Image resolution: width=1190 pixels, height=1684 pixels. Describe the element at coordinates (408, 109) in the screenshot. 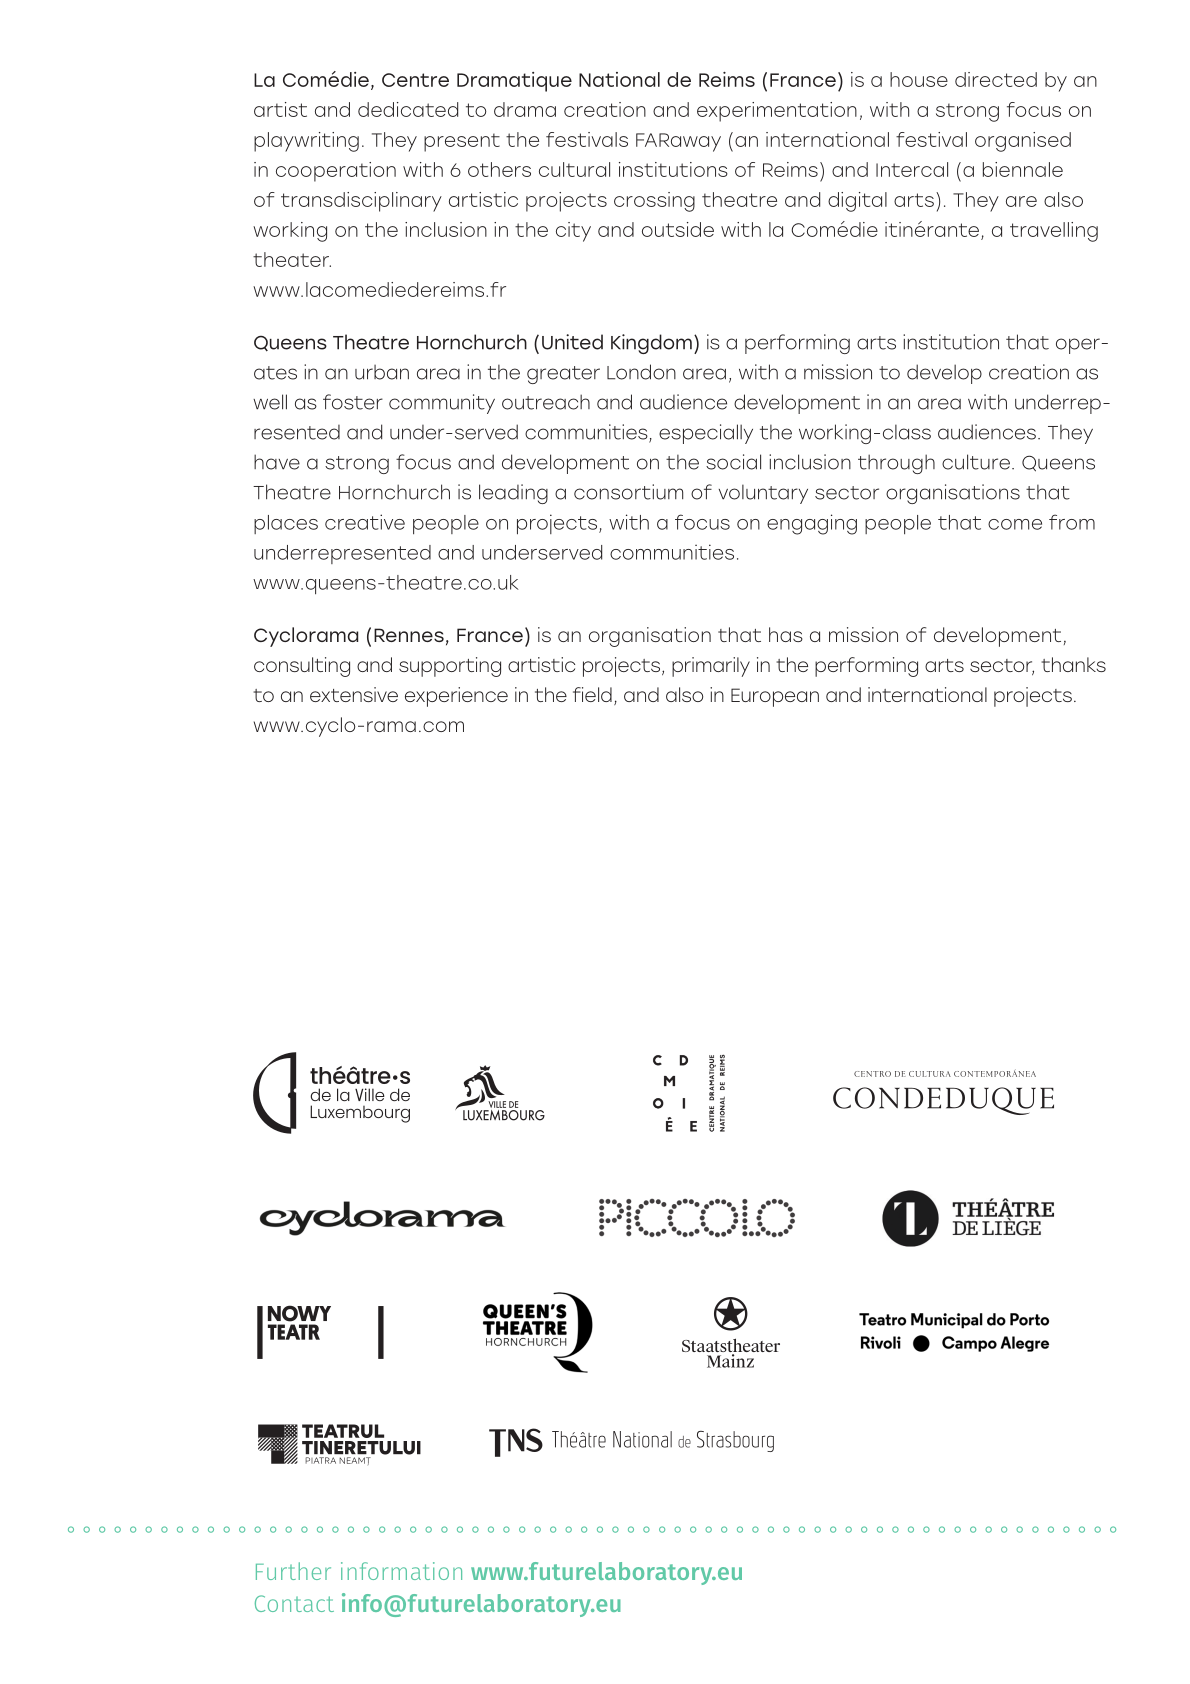

I see `dedicated` at that location.
